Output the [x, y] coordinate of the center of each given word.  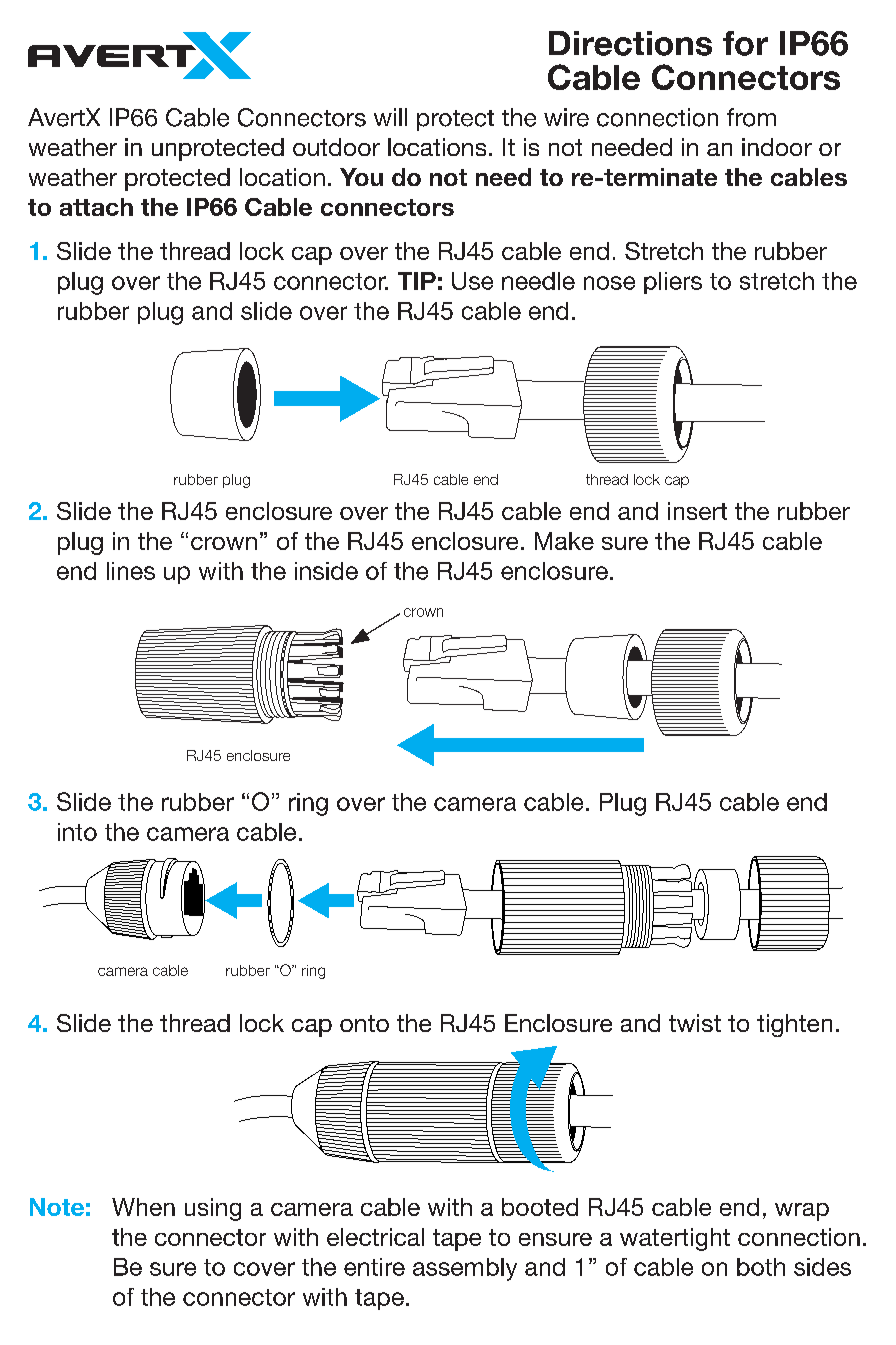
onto [364, 1023]
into [77, 832]
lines [131, 571]
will [390, 117]
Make [564, 541]
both [761, 1267]
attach [96, 207]
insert [697, 511]
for [745, 43]
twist [695, 1023]
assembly [465, 1269]
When [143, 1207]
